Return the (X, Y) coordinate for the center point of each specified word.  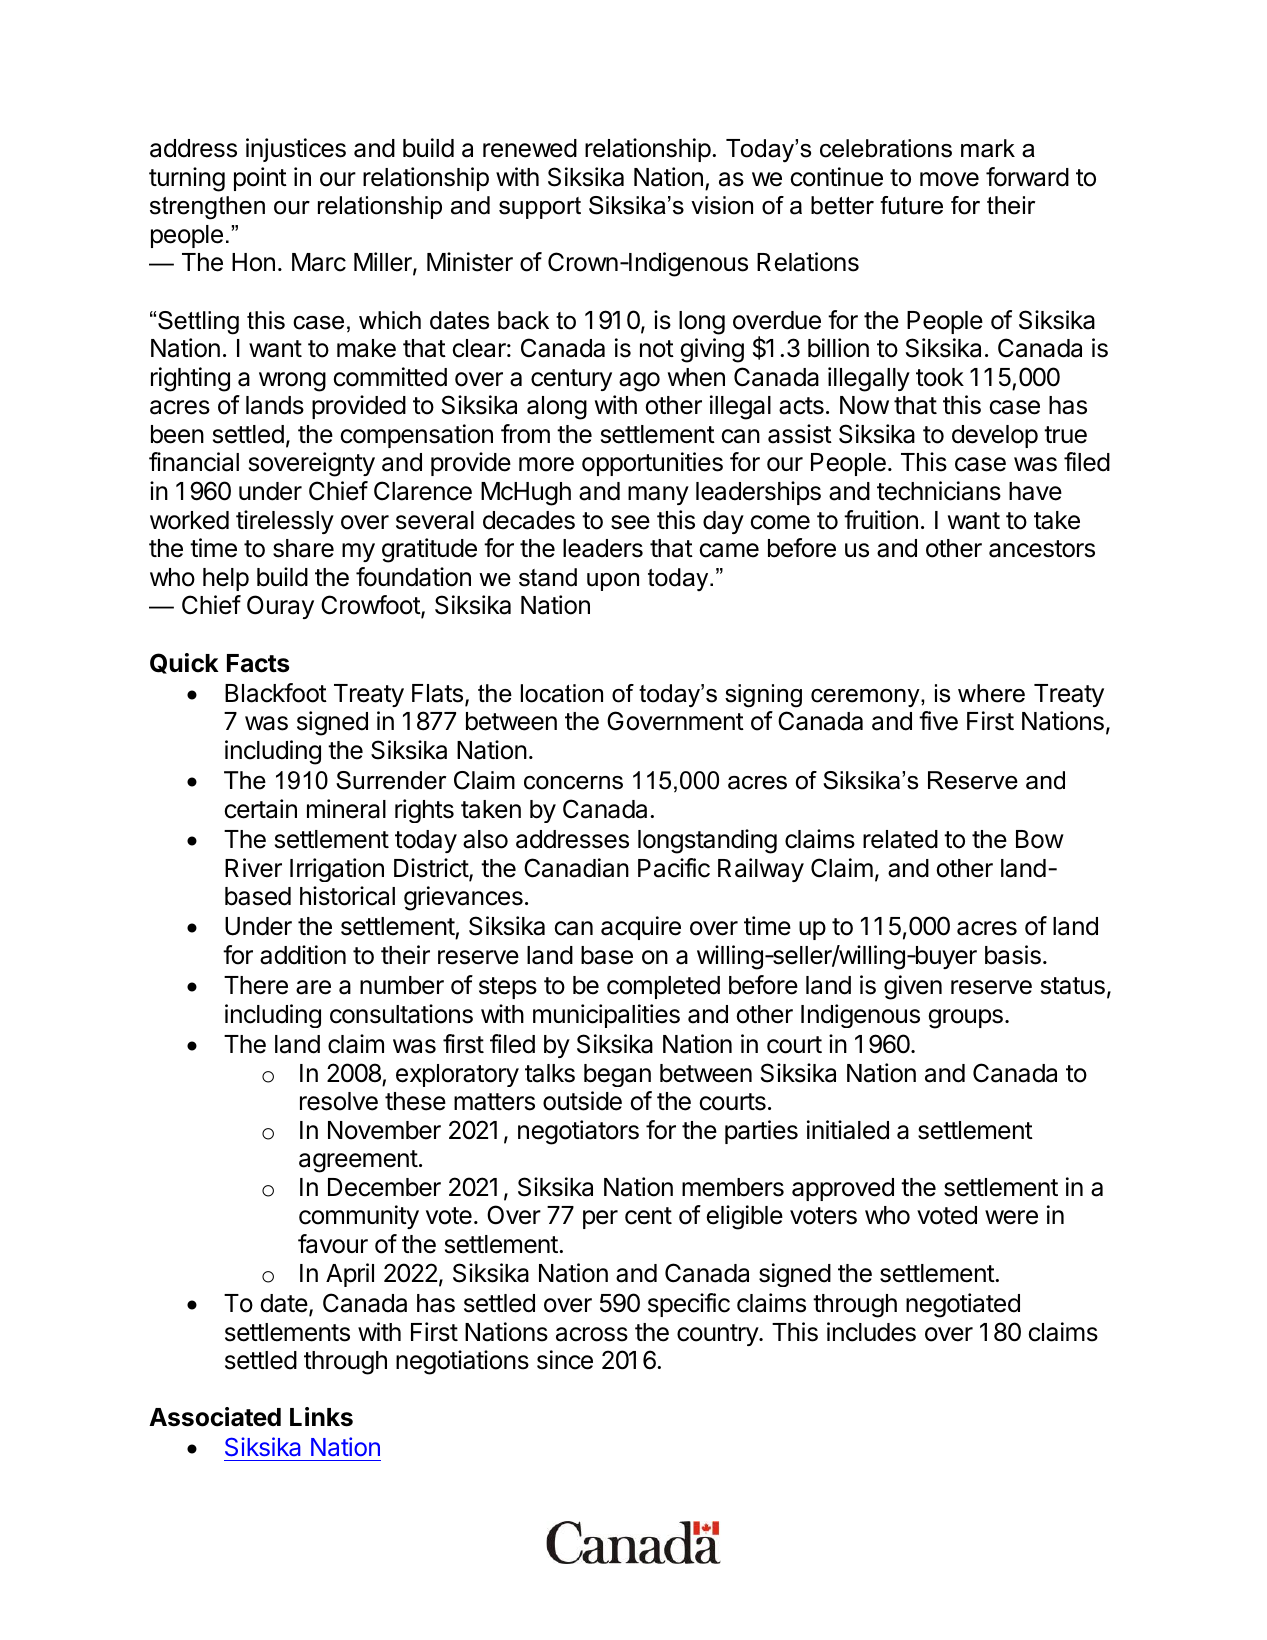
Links (321, 1417)
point (260, 179)
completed (663, 987)
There (256, 985)
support (540, 208)
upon (613, 582)
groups (965, 1019)
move (949, 179)
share (303, 548)
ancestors (1042, 549)
